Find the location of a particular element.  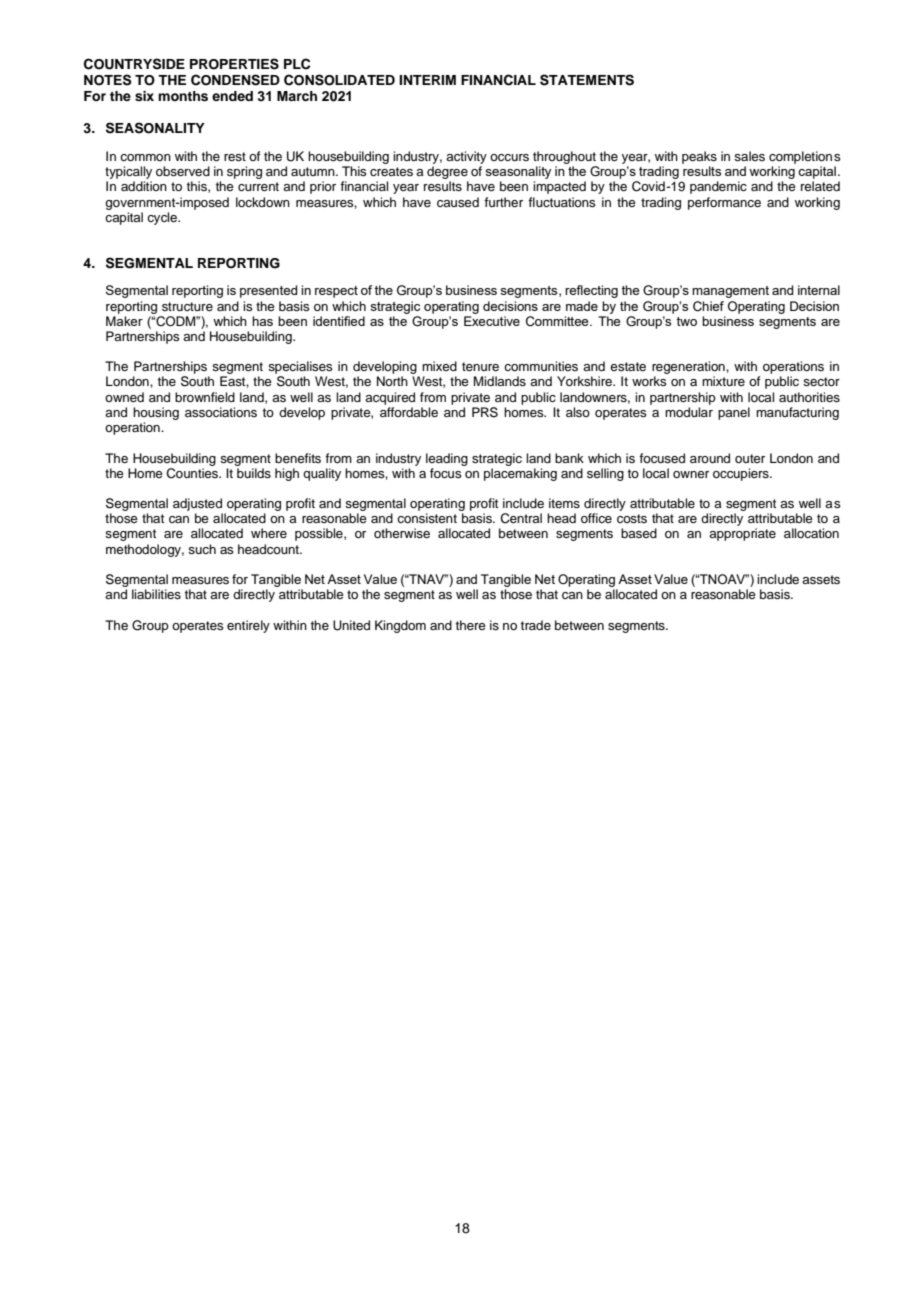

liabilities is located at coordinates (156, 594).
